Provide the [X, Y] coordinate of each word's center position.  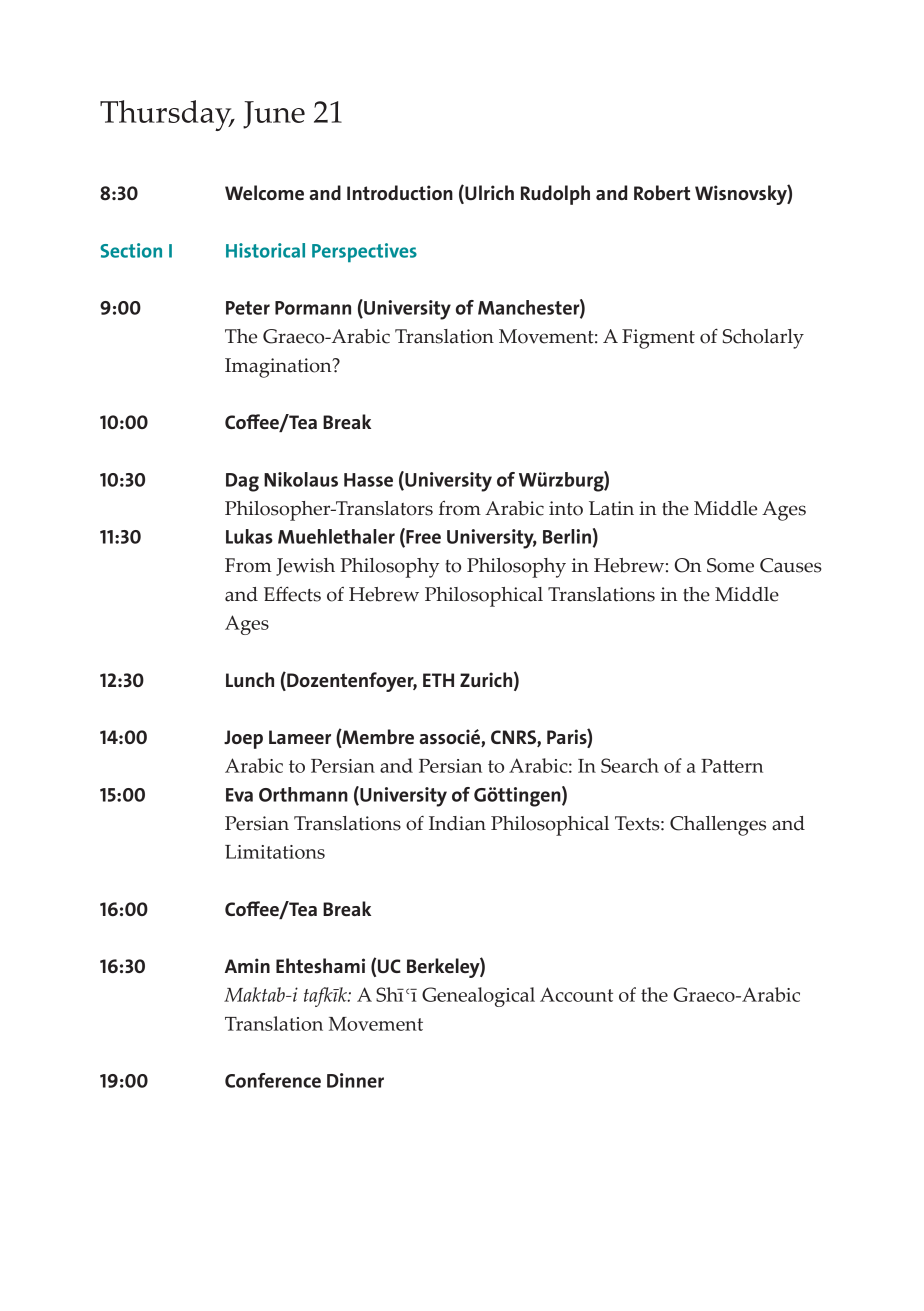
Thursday [167, 115]
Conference [273, 1080]
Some [730, 565]
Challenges [718, 826]
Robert [662, 192]
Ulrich [488, 194]
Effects [292, 594]
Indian [457, 823]
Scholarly [763, 339]
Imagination [279, 368]
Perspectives [364, 252]
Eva [239, 795]
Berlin [567, 536]
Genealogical [478, 997]
